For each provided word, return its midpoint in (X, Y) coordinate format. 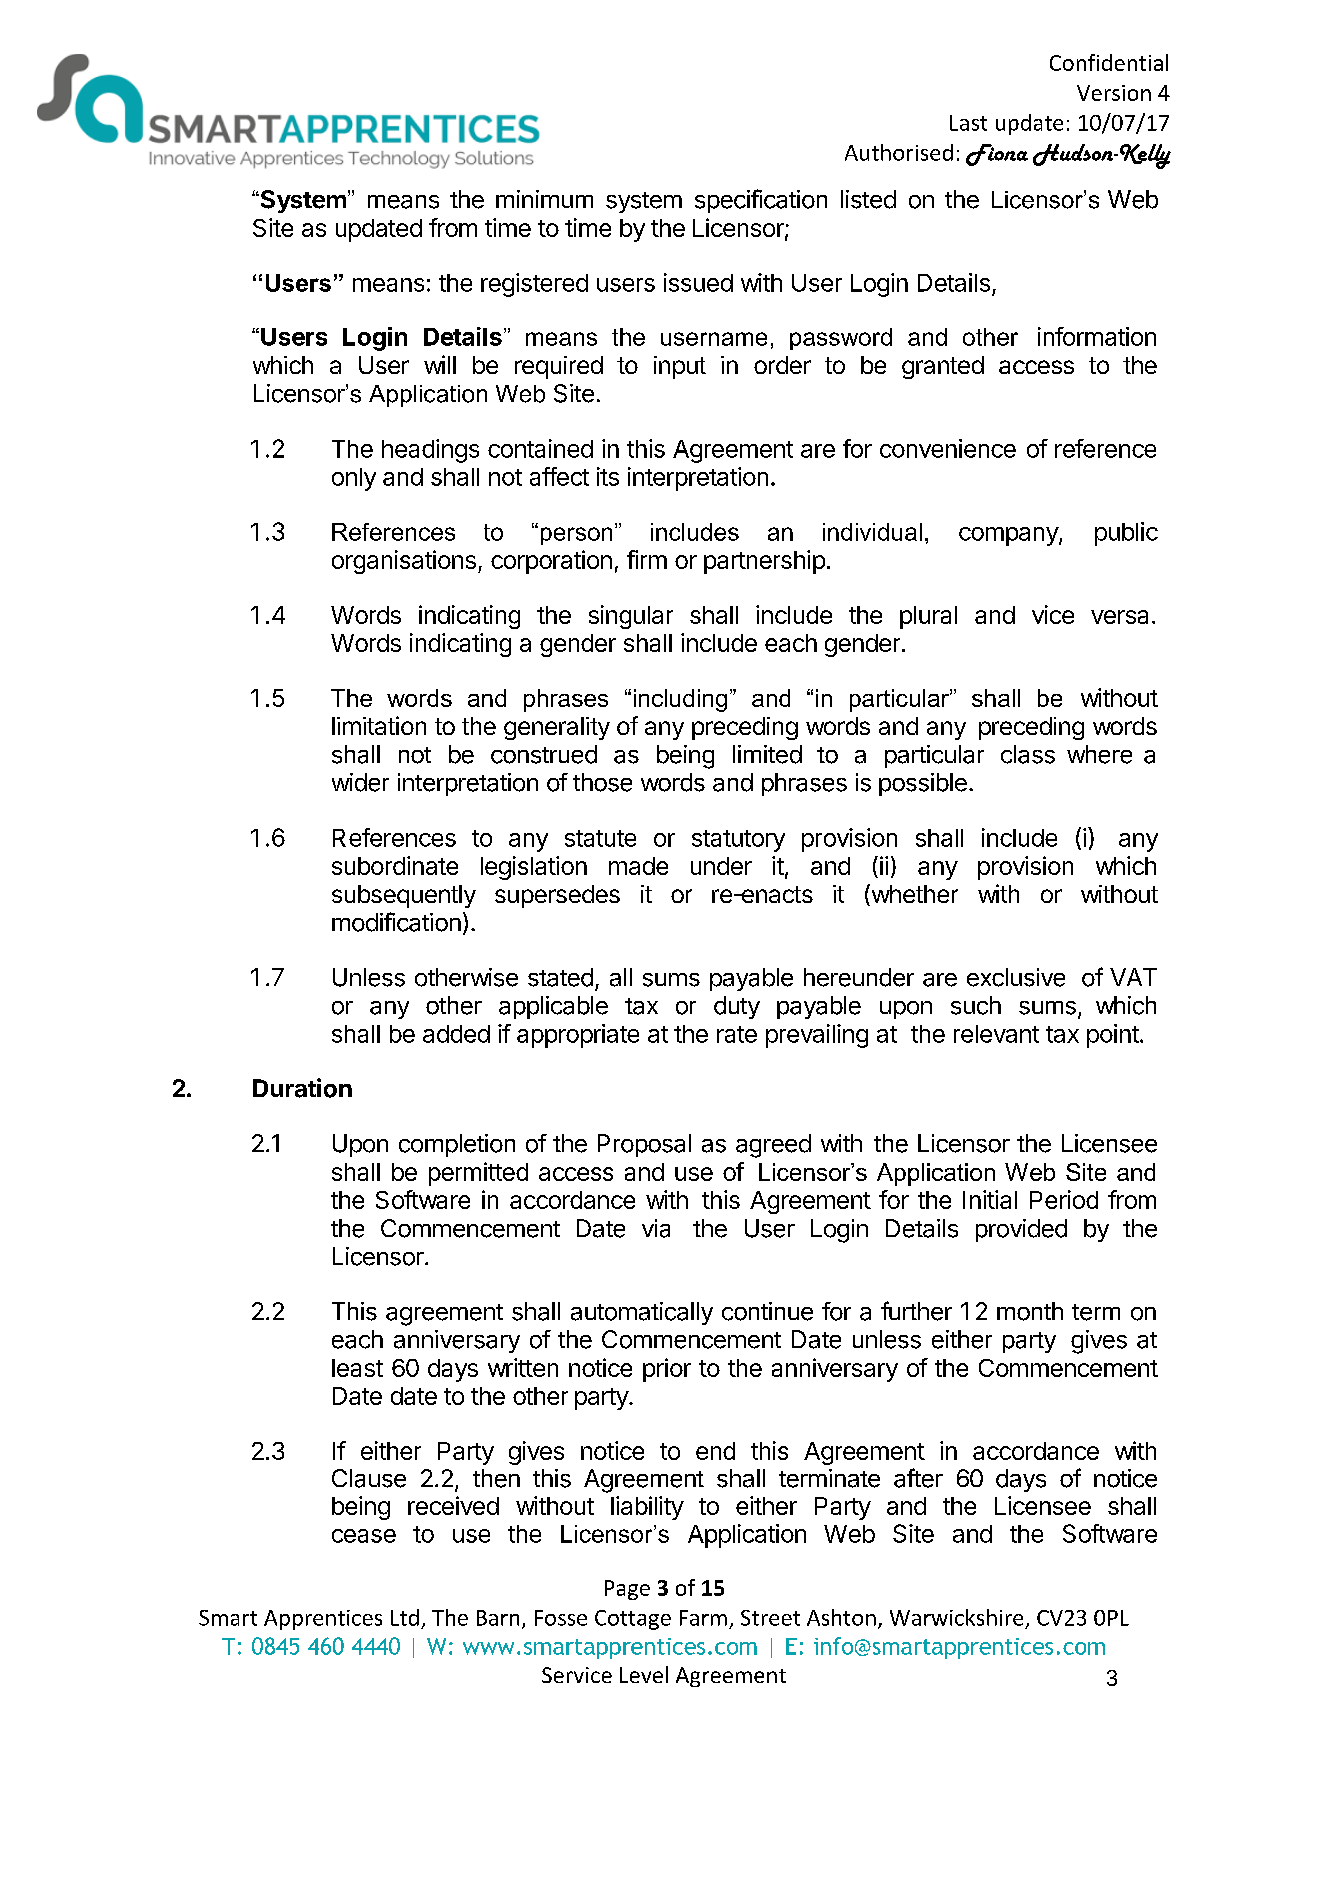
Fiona (997, 155)
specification (761, 201)
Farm (703, 1618)
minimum (544, 199)
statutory (738, 841)
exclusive (1016, 977)
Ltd (405, 1617)
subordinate (395, 865)
